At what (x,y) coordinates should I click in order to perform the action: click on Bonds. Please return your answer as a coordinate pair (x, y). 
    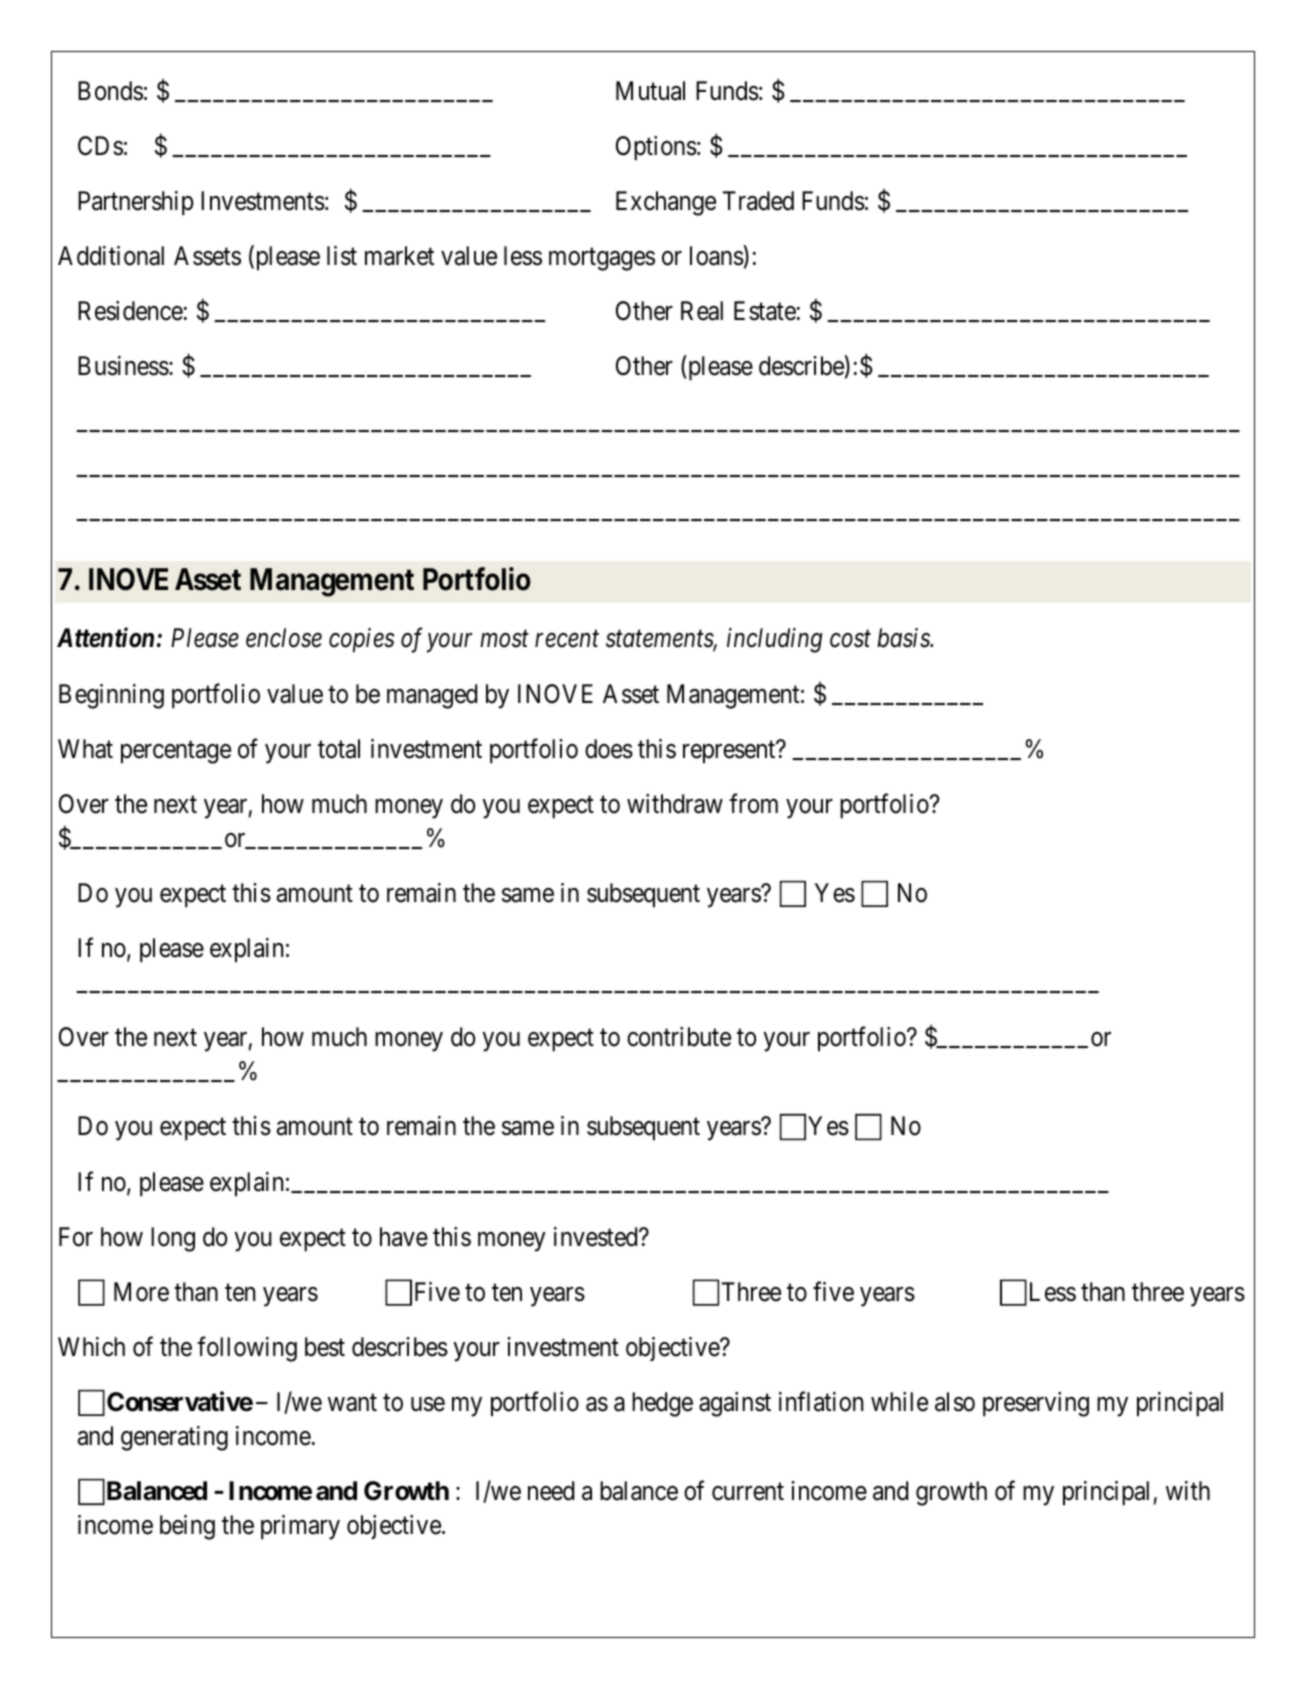
    Looking at the image, I should click on (110, 91).
